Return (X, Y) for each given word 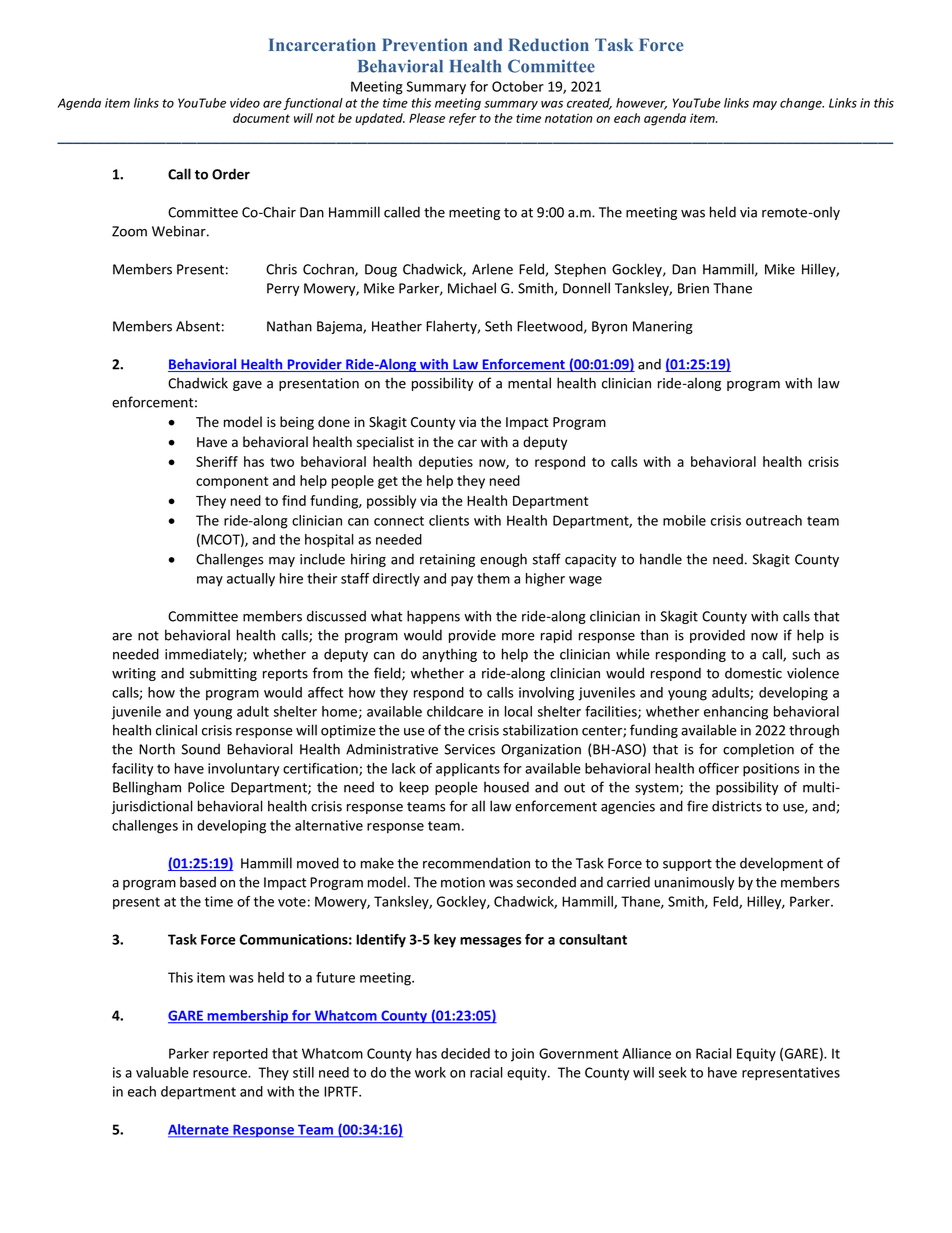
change (802, 104)
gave (247, 386)
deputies (446, 463)
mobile (684, 520)
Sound (201, 749)
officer (719, 768)
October (518, 86)
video (245, 103)
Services (470, 749)
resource (221, 1074)
